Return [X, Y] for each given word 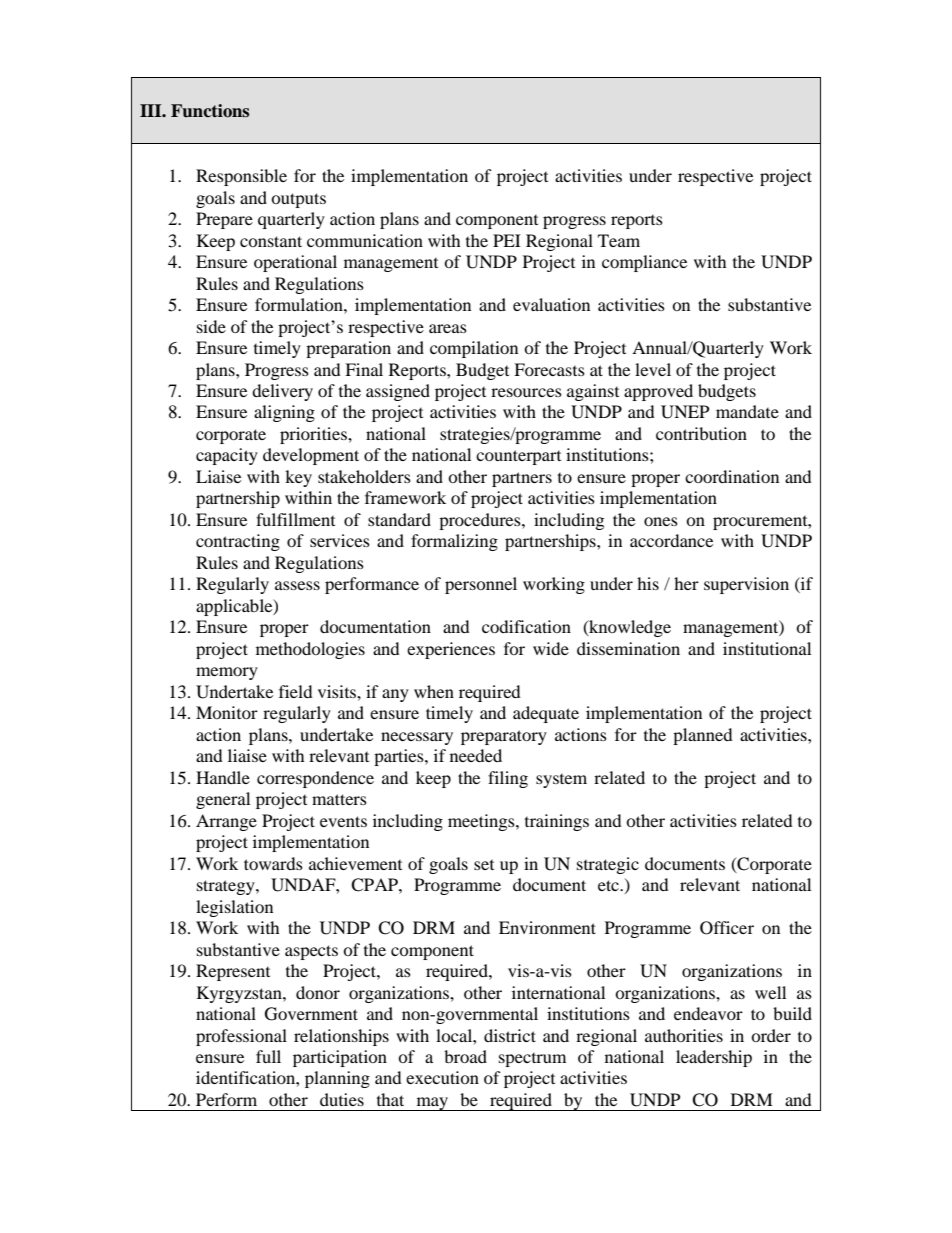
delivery [282, 392]
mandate [747, 411]
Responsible [241, 177]
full [268, 1056]
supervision [746, 585]
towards [273, 863]
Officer [727, 928]
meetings [482, 822]
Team [619, 240]
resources [526, 392]
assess [297, 585]
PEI [507, 240]
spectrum [532, 1060]
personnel [481, 585]
